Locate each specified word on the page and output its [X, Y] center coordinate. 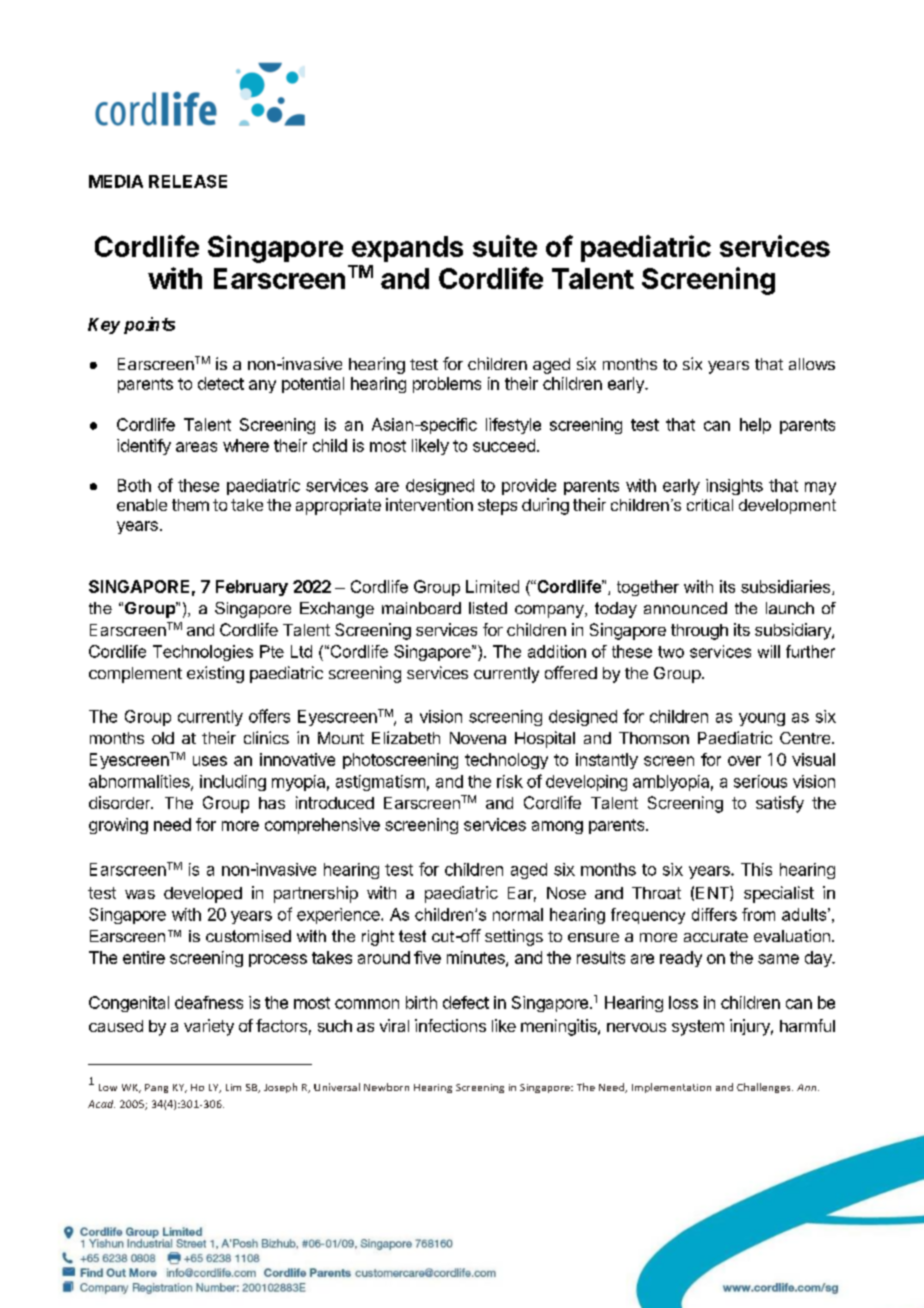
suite [505, 246]
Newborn [386, 1087]
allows [812, 364]
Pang [156, 1088]
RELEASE [188, 181]
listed [488, 608]
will [769, 651]
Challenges [765, 1088]
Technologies [203, 653]
